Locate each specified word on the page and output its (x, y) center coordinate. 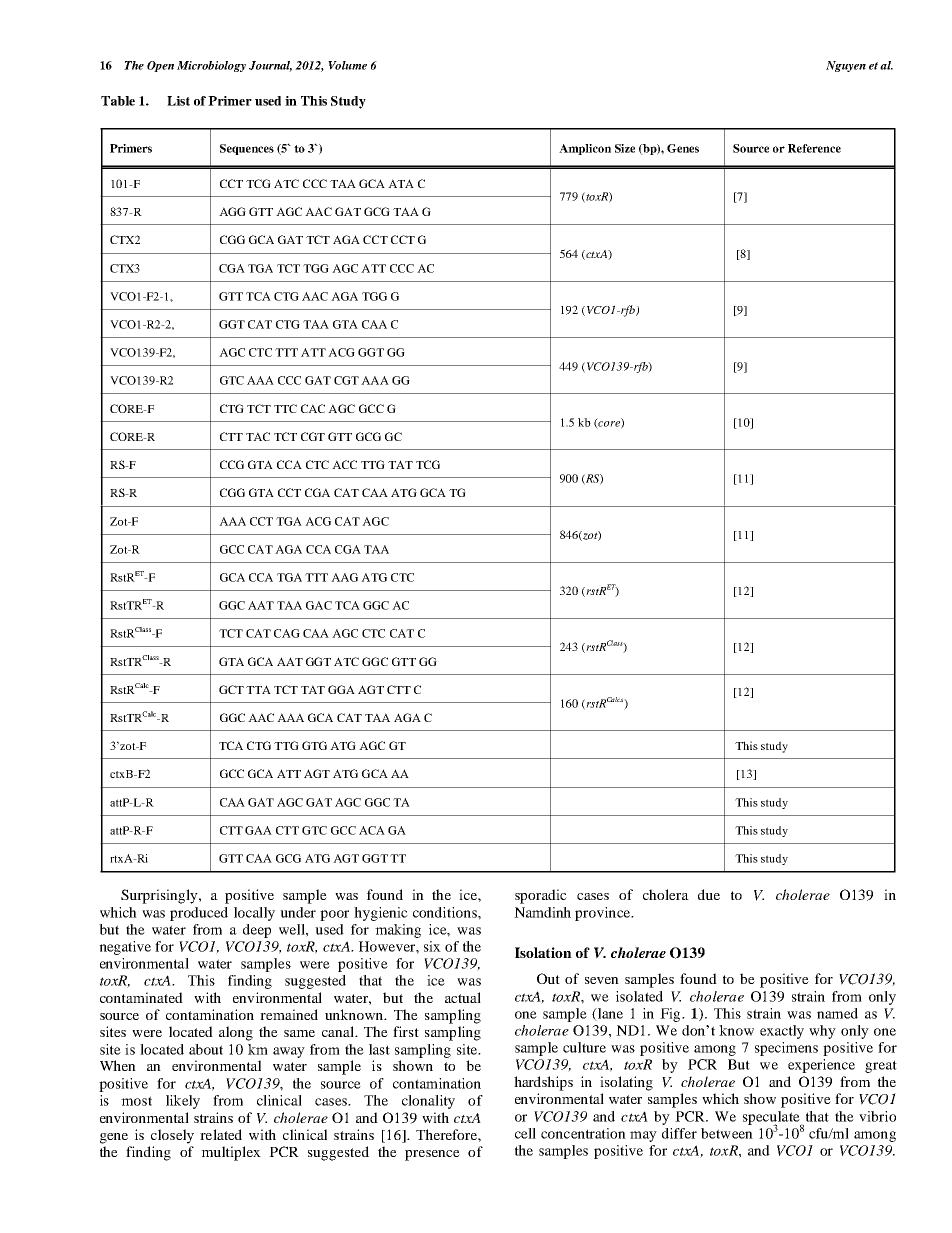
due (709, 894)
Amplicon (585, 149)
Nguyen (846, 66)
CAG (287, 633)
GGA (341, 689)
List (178, 101)
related (221, 1134)
